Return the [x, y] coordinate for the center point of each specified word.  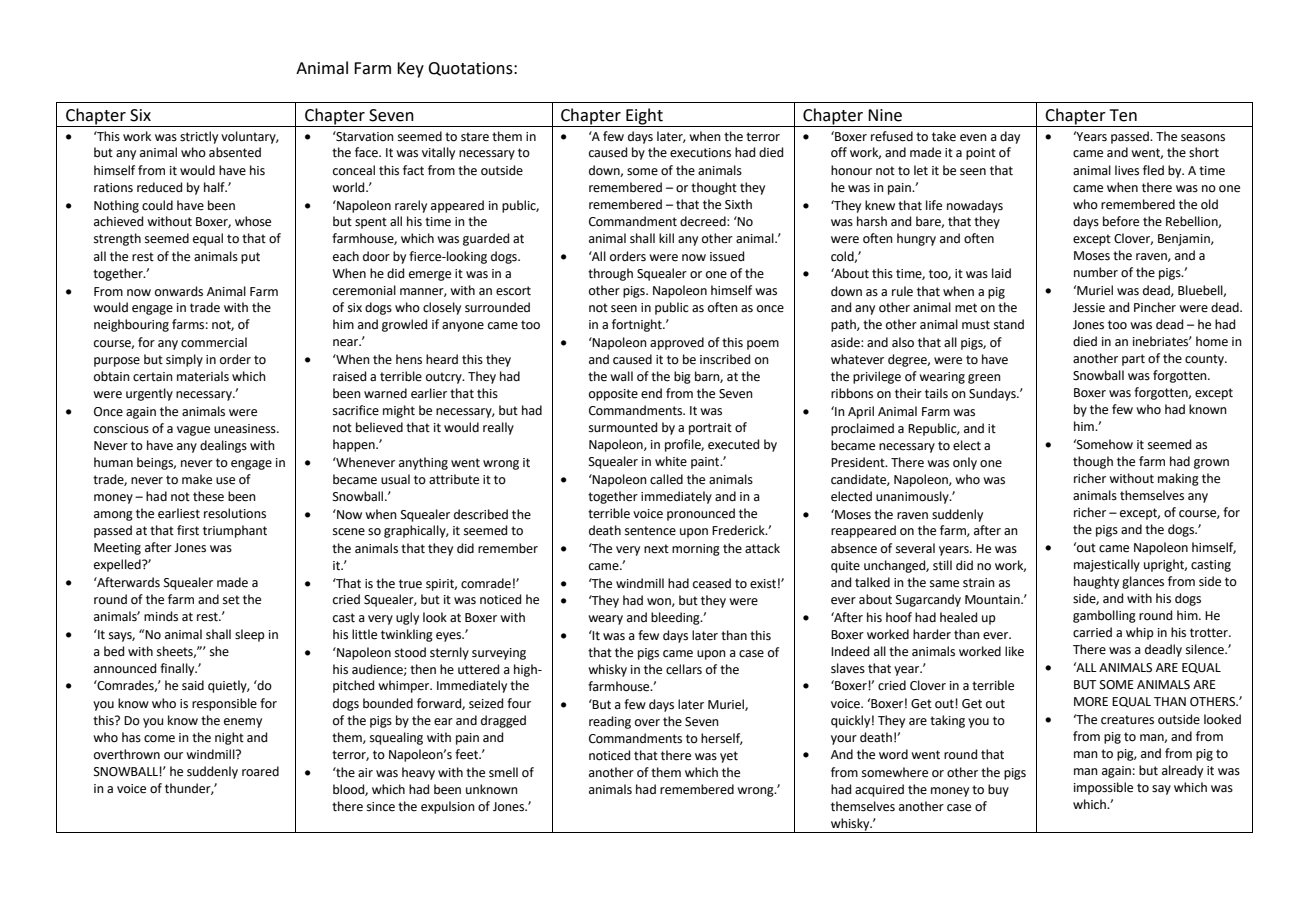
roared [260, 771]
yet [729, 757]
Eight [644, 117]
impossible [1103, 788]
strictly [199, 137]
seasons [1203, 138]
